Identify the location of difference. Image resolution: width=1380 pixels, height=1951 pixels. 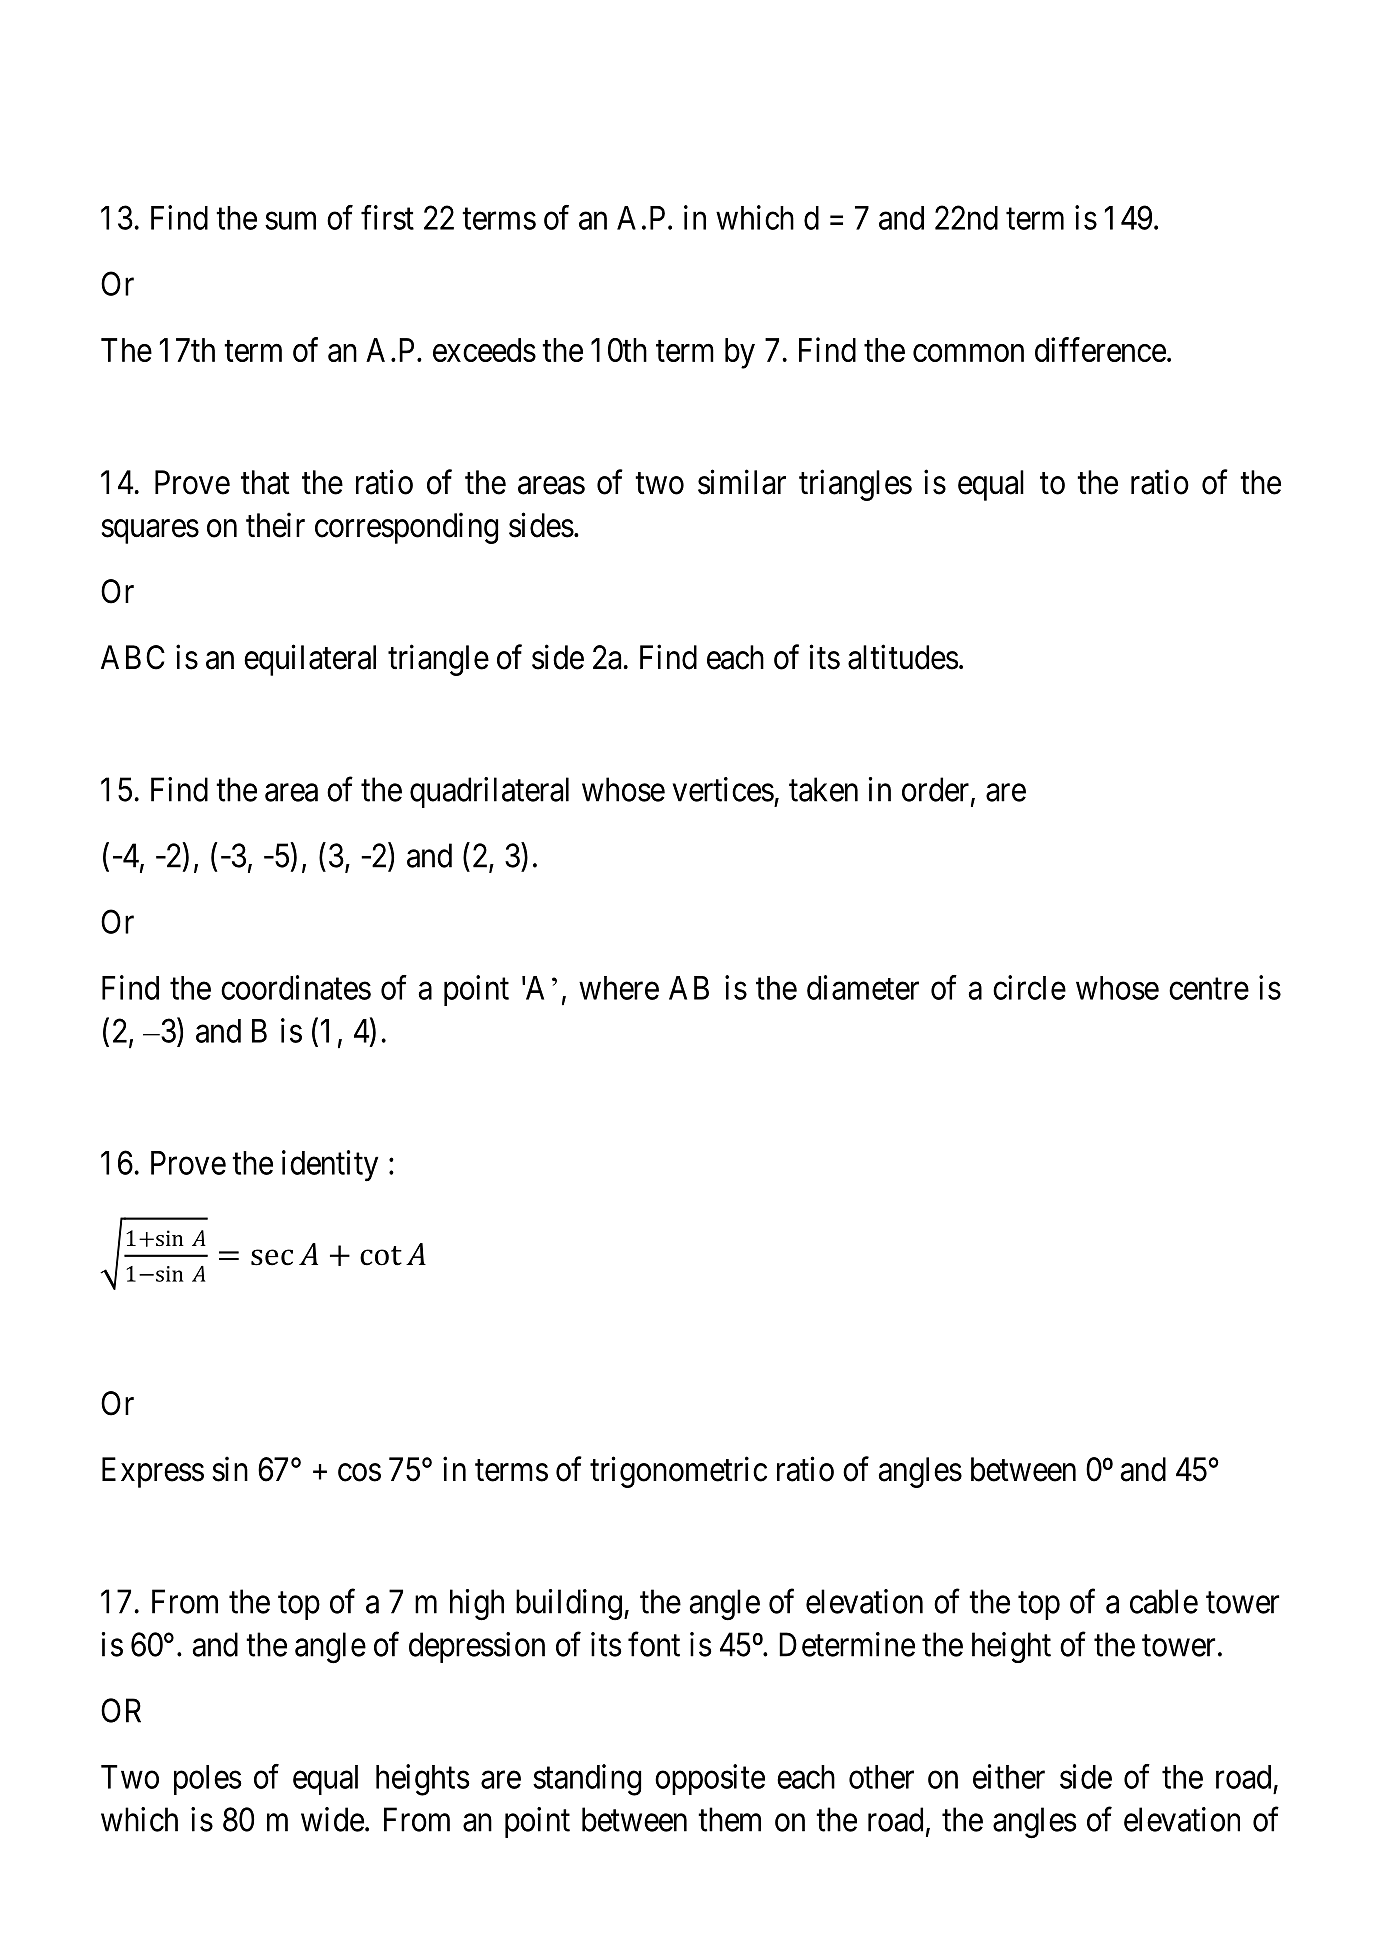
(1100, 349).
